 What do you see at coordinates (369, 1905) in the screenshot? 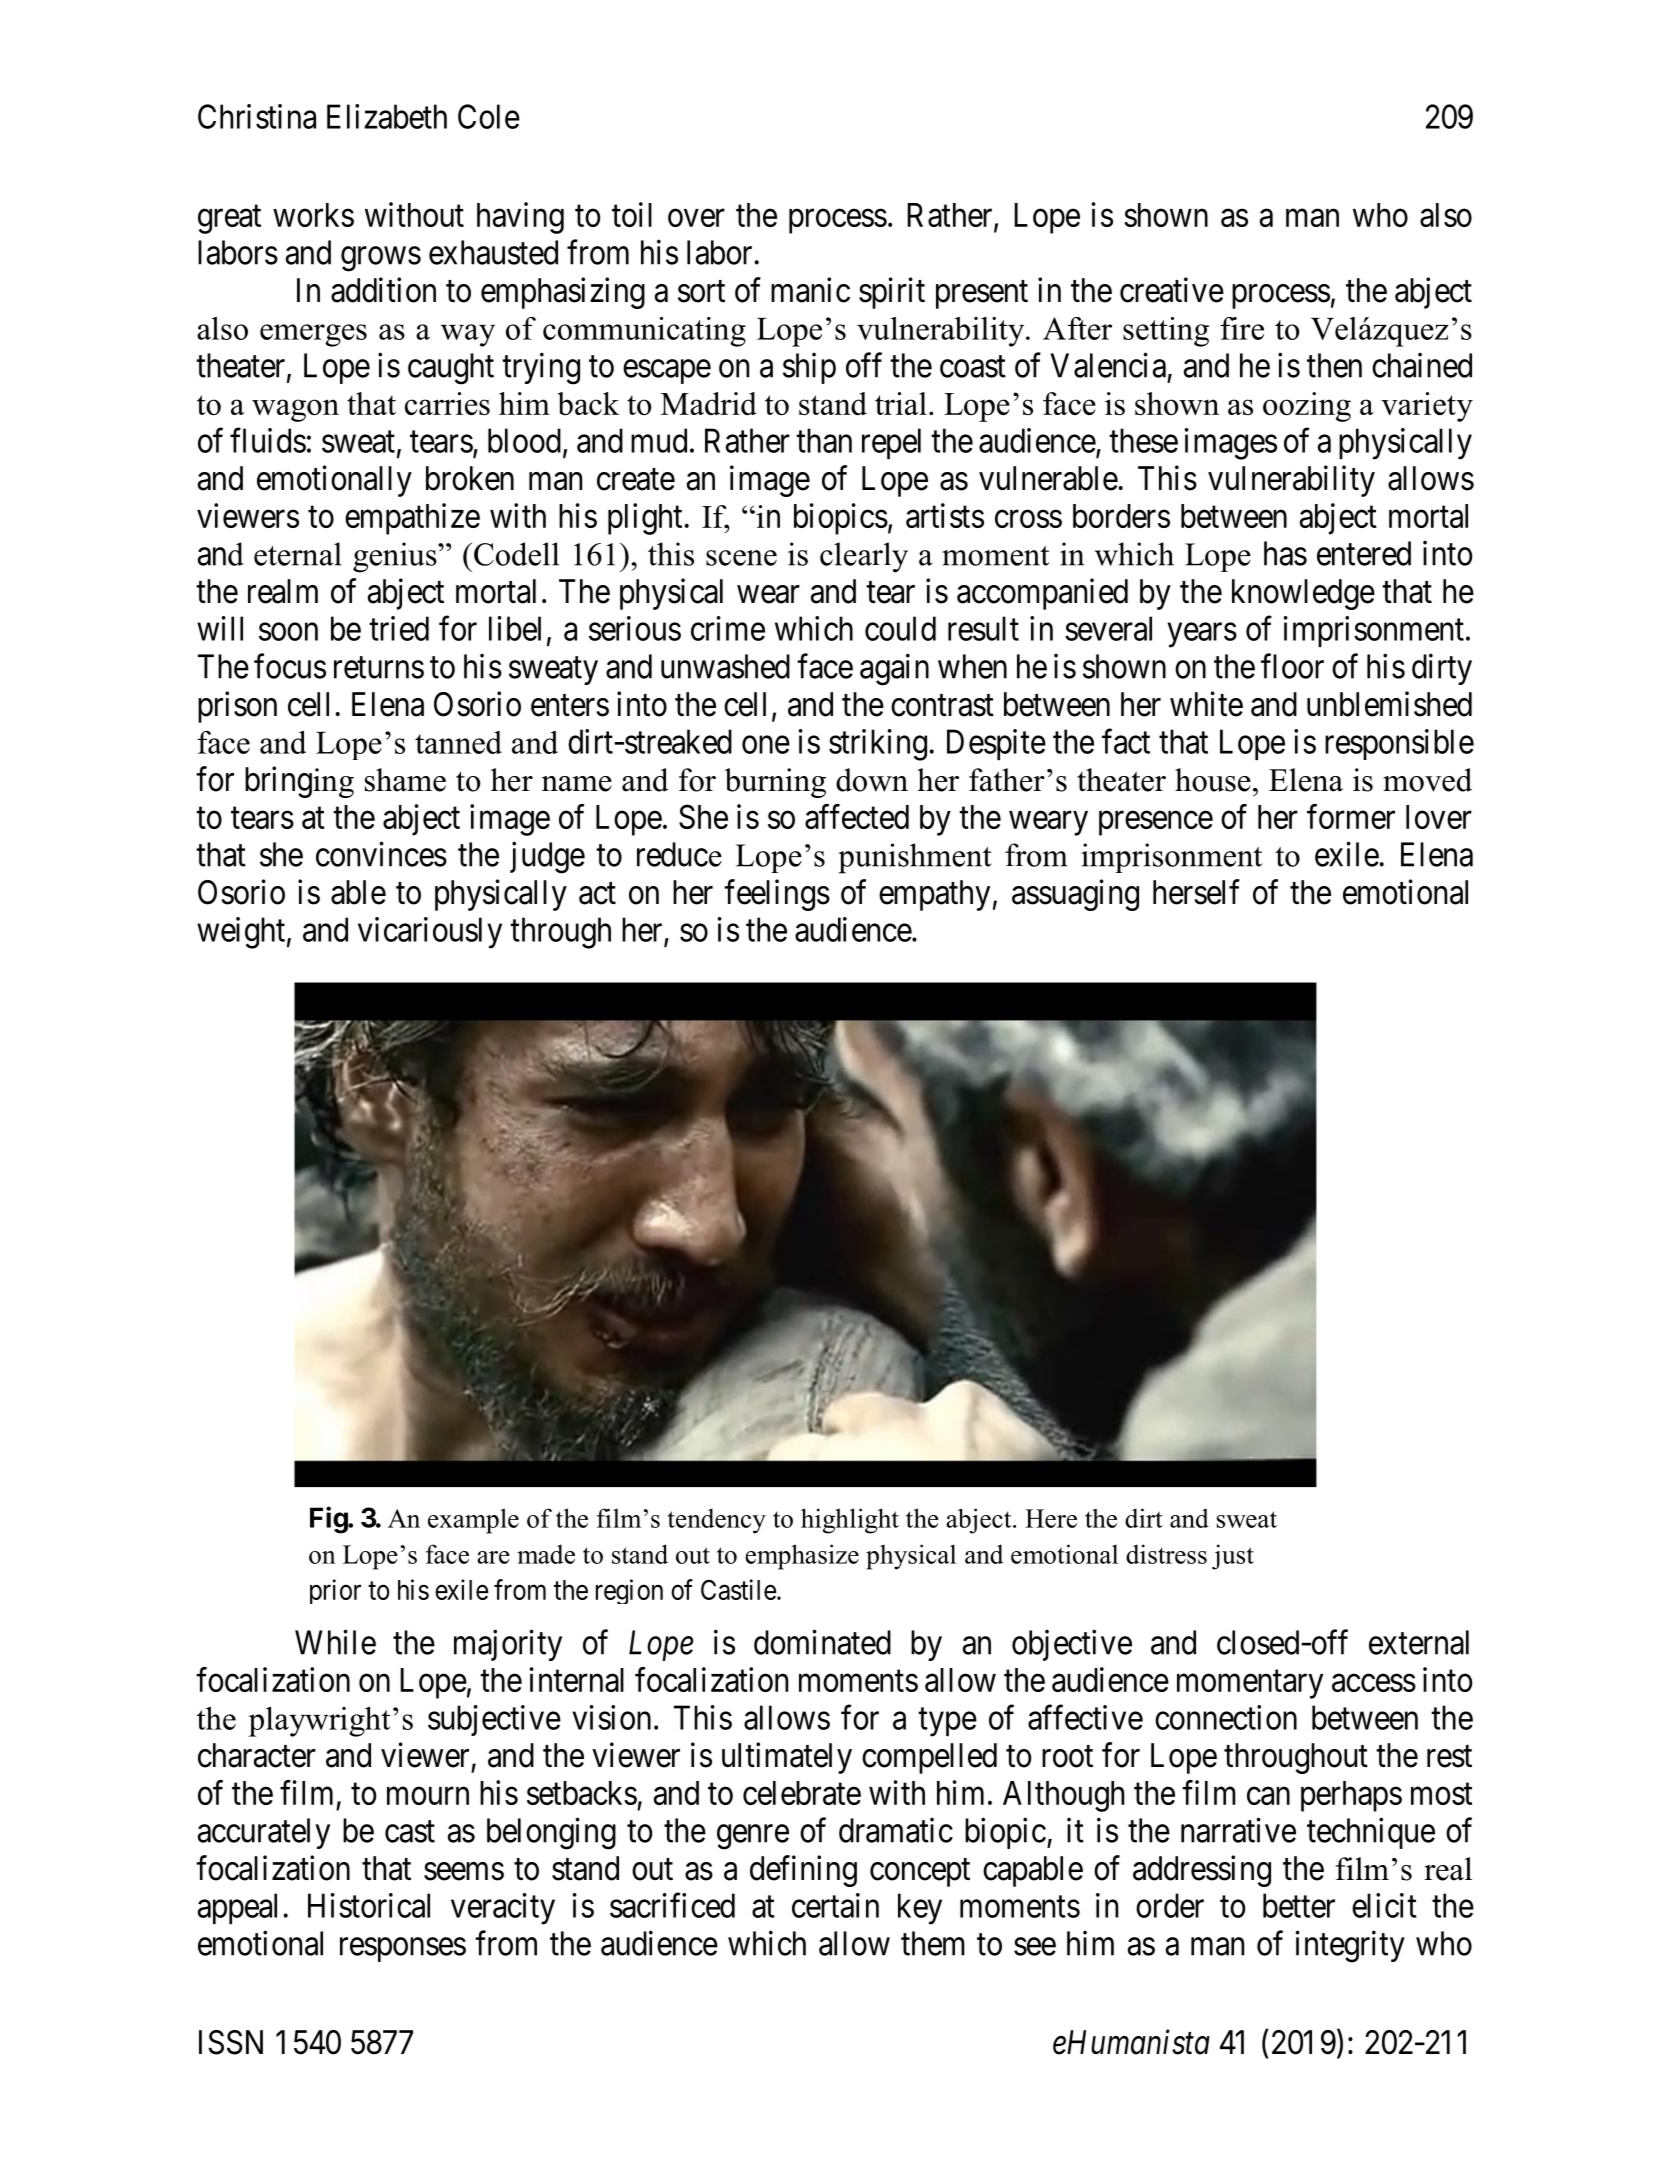
I see `Historical` at bounding box center [369, 1905].
